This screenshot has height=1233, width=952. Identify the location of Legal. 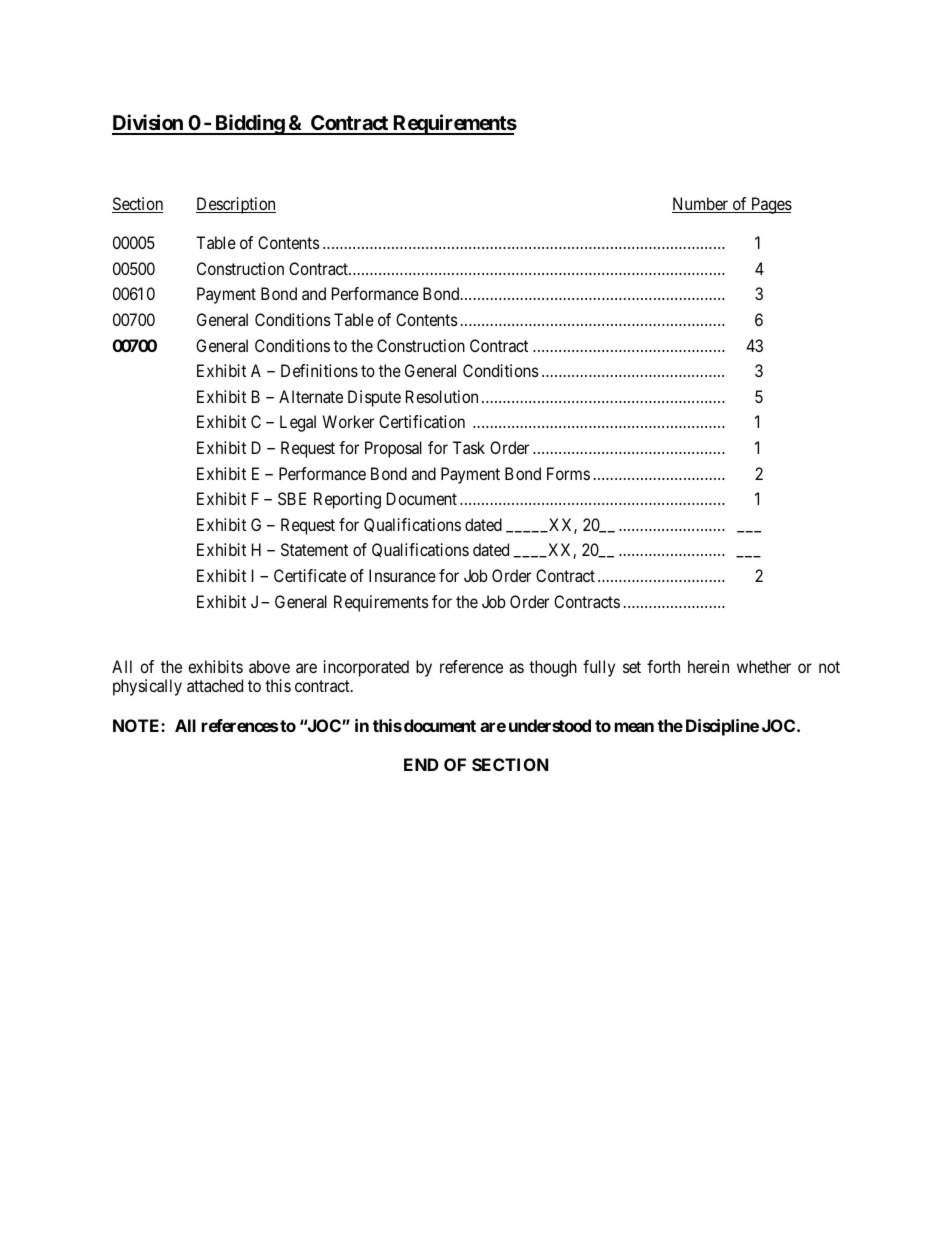
(298, 423).
